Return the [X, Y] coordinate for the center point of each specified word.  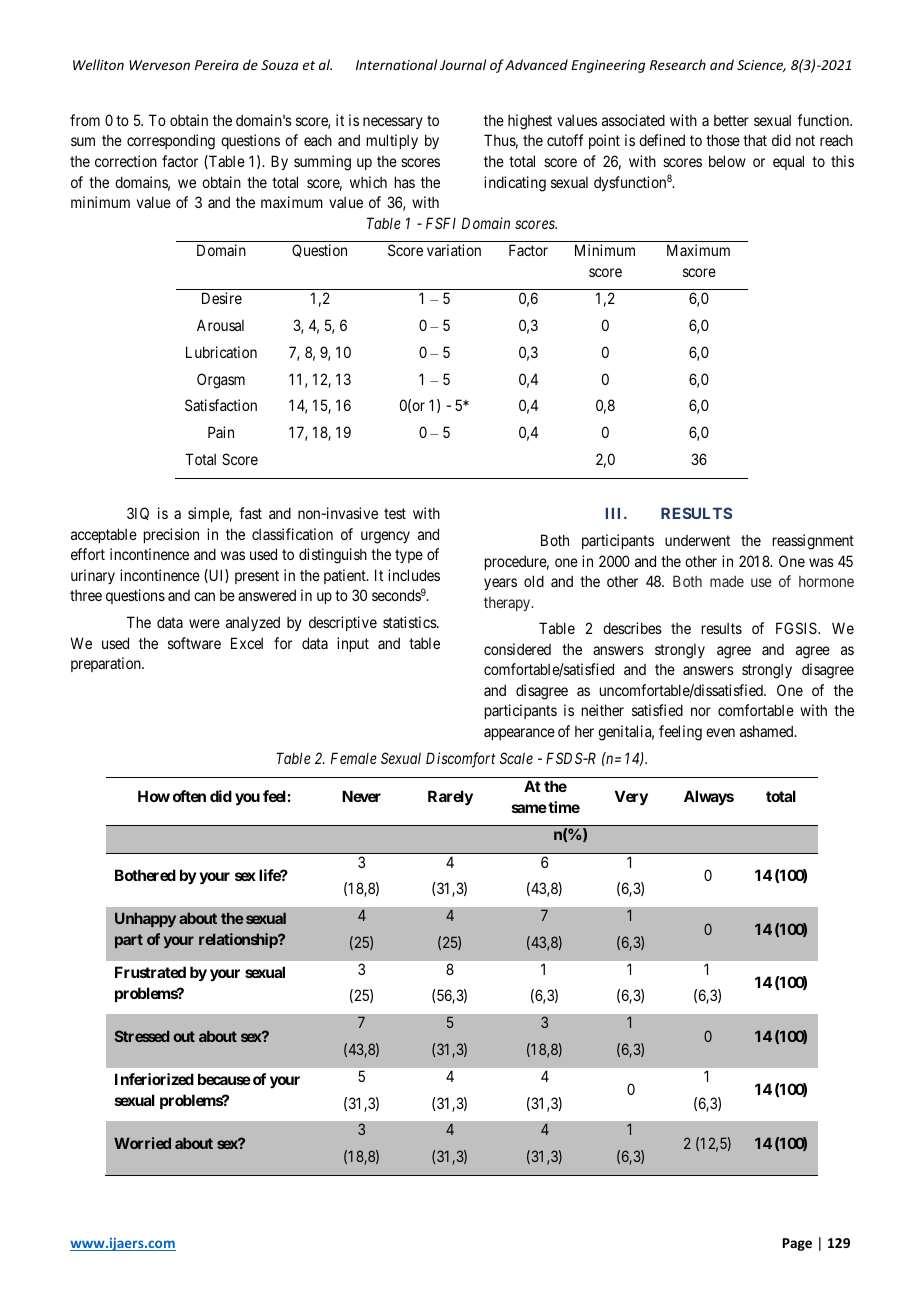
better [731, 120]
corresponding [171, 142]
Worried [142, 1143]
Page [797, 1244]
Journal [463, 64]
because [224, 1079]
